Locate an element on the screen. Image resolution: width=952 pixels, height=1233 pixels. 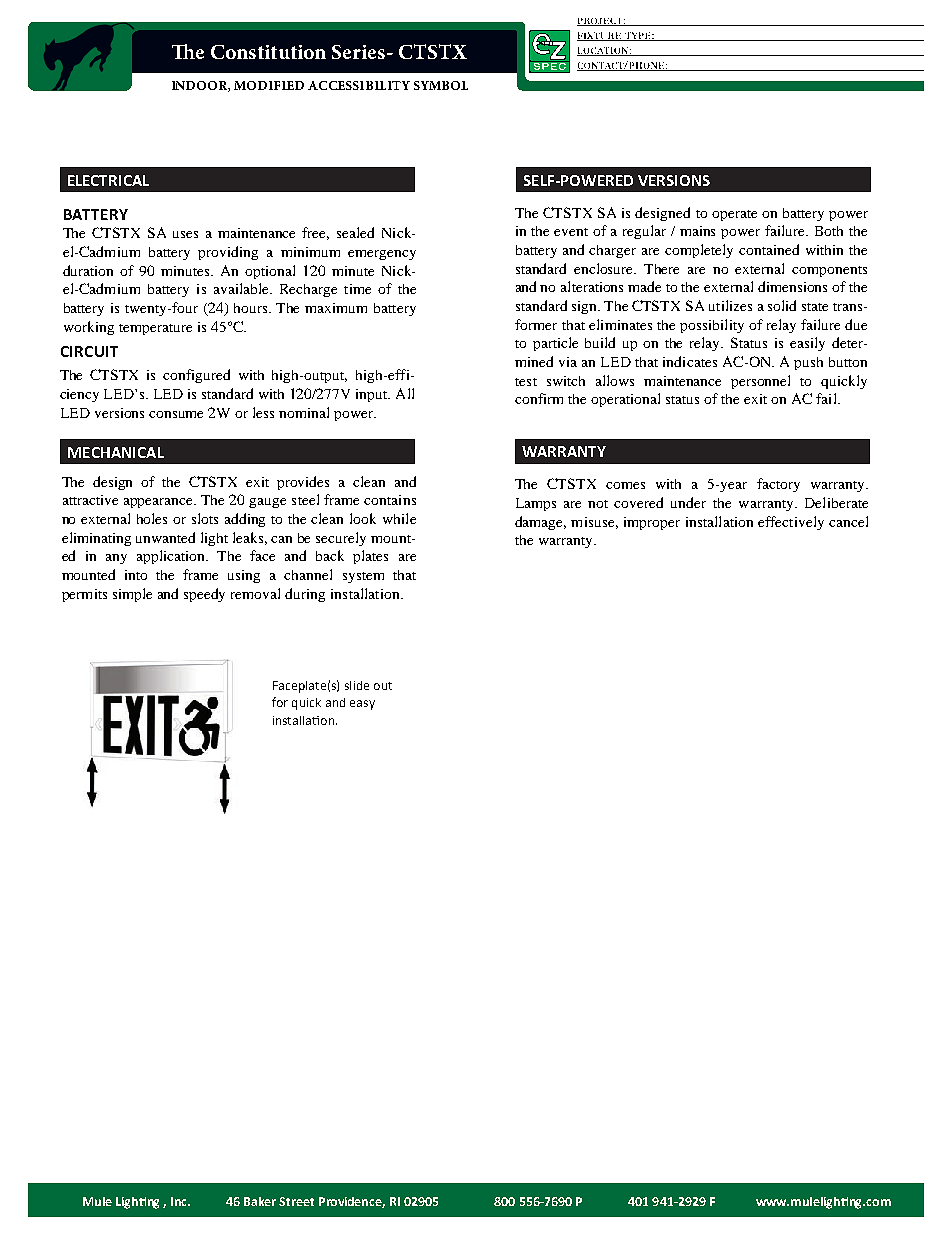
Inc is located at coordinates (180, 1201).
